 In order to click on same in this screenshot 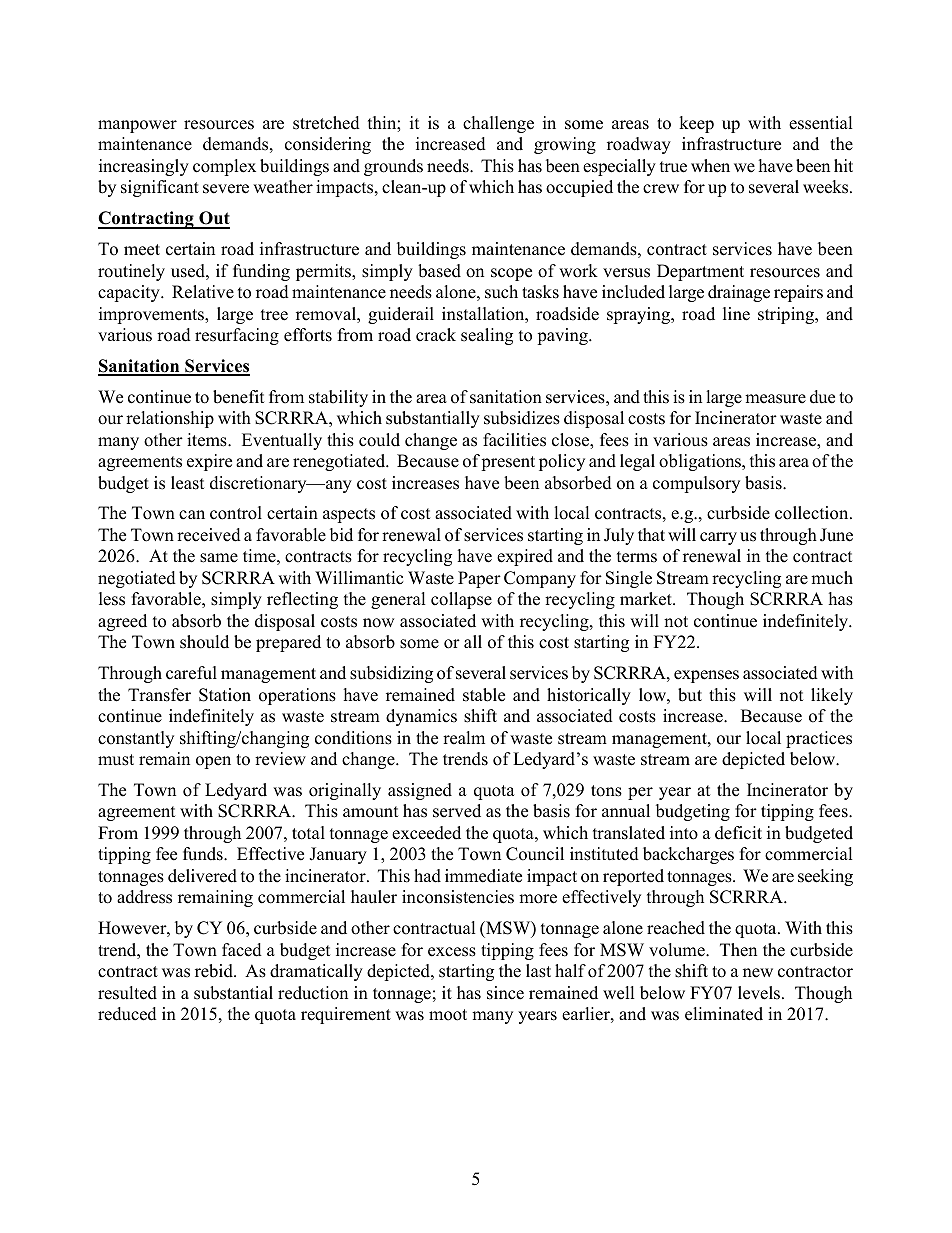, I will do `click(219, 558)`.
